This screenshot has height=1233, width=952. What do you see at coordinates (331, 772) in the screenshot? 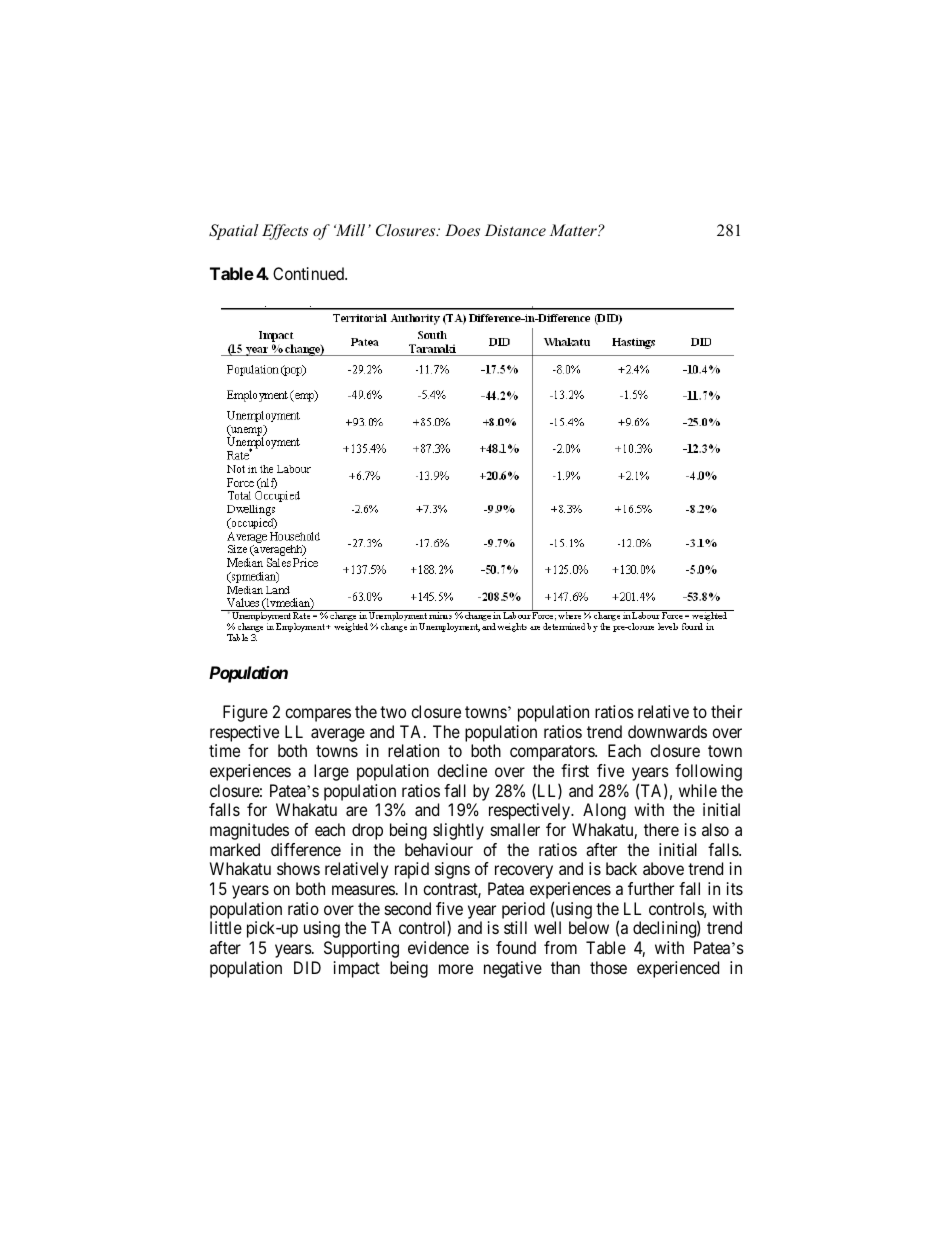
I see `large` at bounding box center [331, 772].
